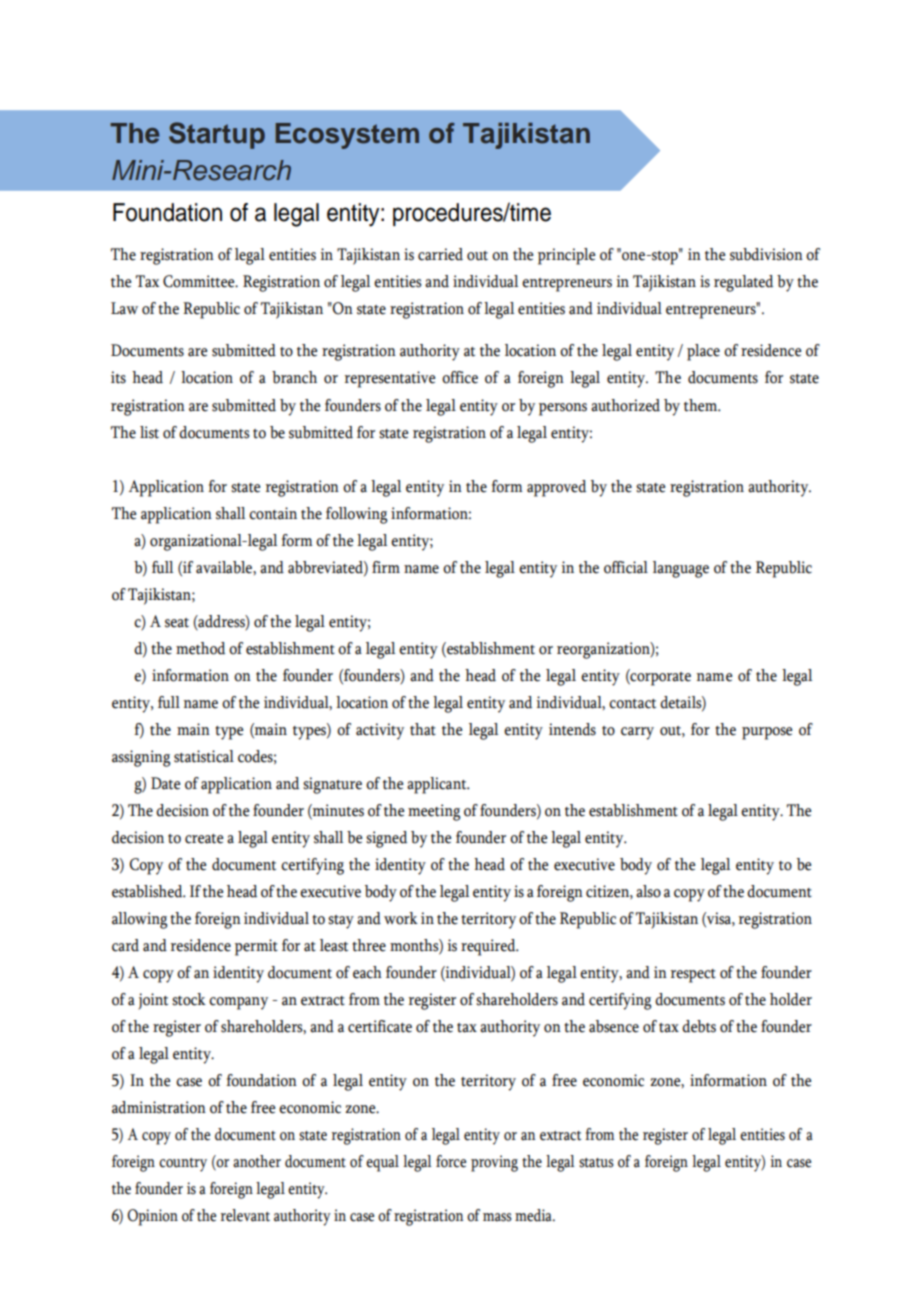 This screenshot has height=1307, width=924. Describe the element at coordinates (766, 254) in the screenshot. I see `subdivision` at that location.
